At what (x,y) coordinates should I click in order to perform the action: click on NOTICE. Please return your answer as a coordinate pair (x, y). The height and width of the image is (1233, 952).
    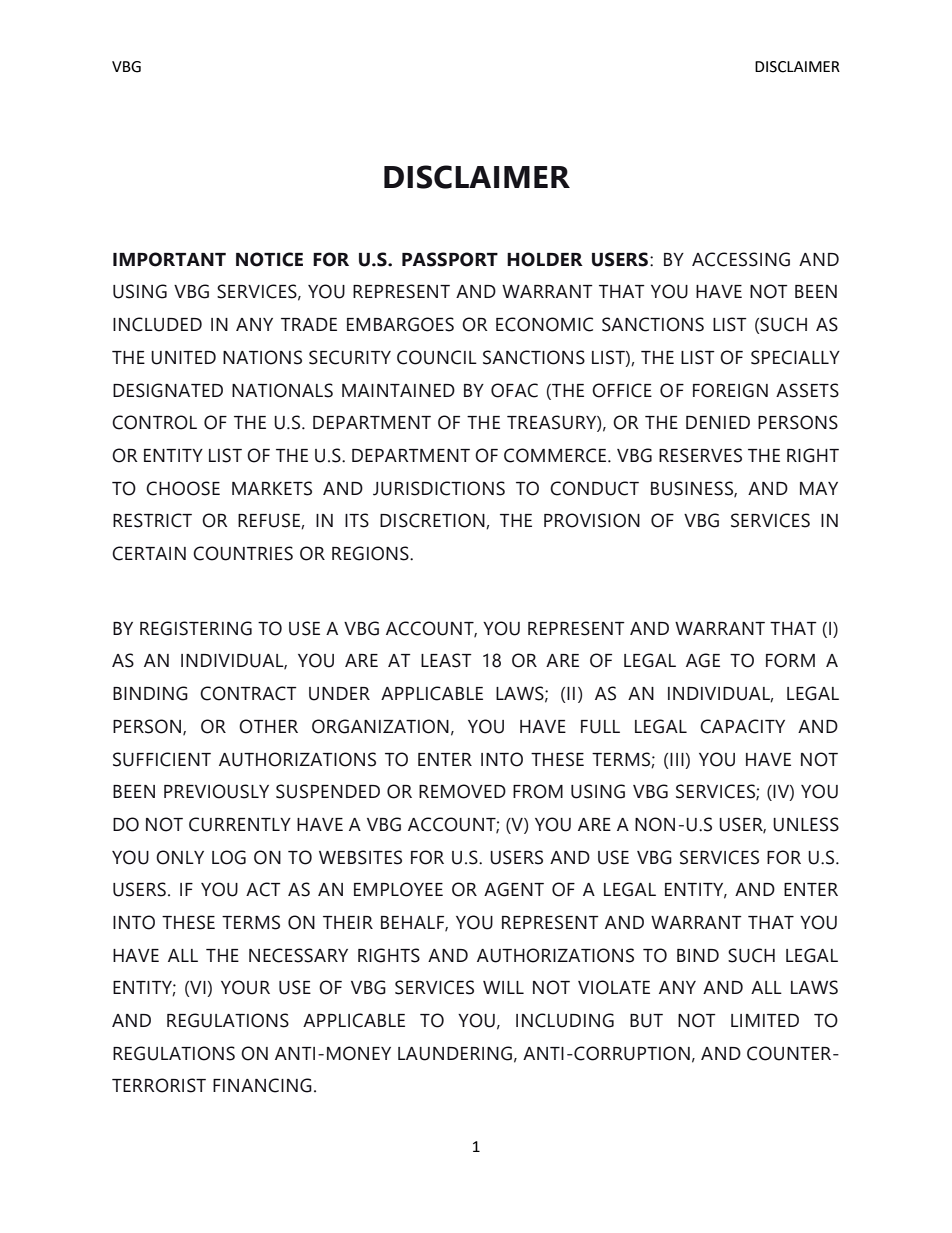
    Looking at the image, I should click on (269, 259).
